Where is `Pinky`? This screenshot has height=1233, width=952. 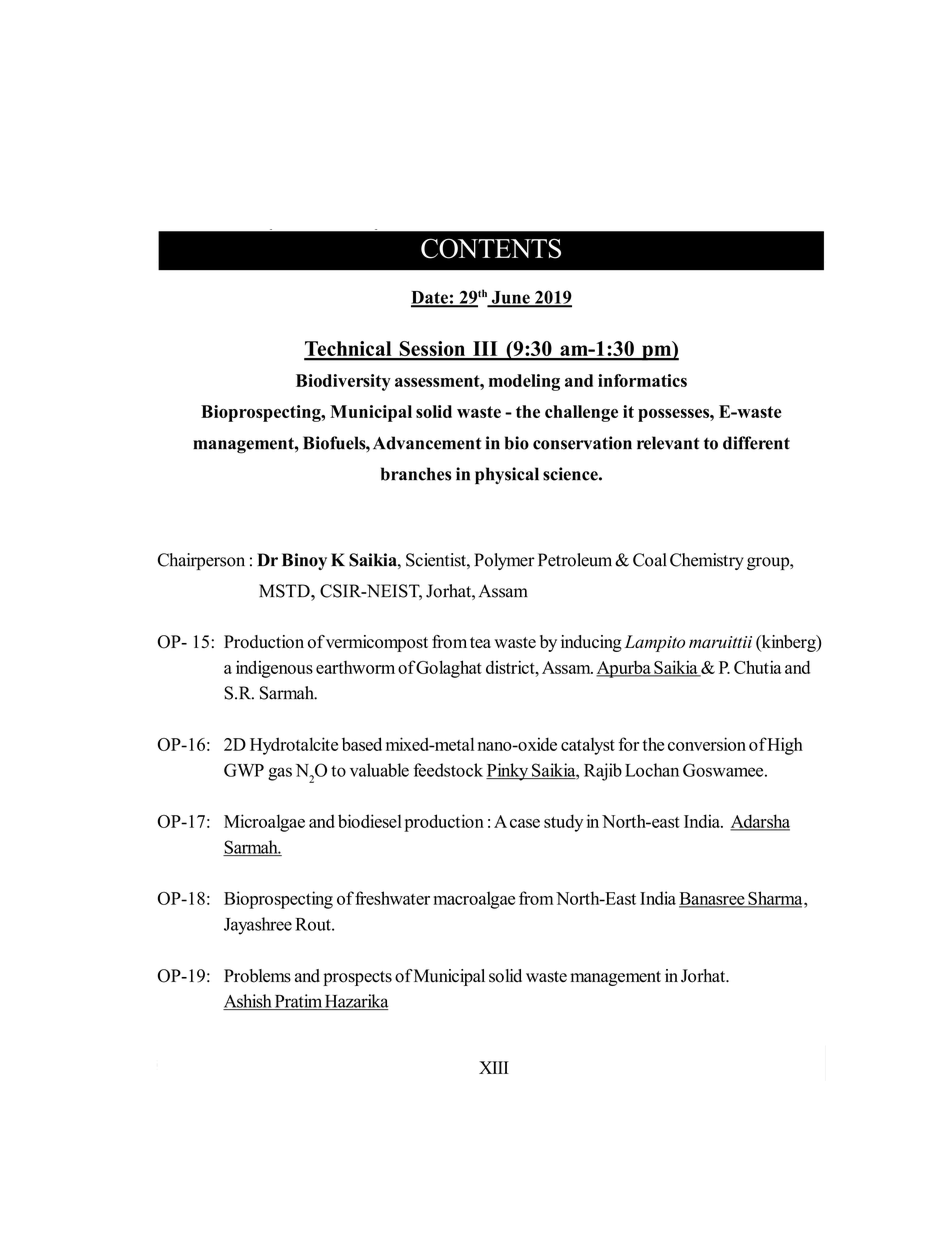
Pinky is located at coordinates (508, 772).
